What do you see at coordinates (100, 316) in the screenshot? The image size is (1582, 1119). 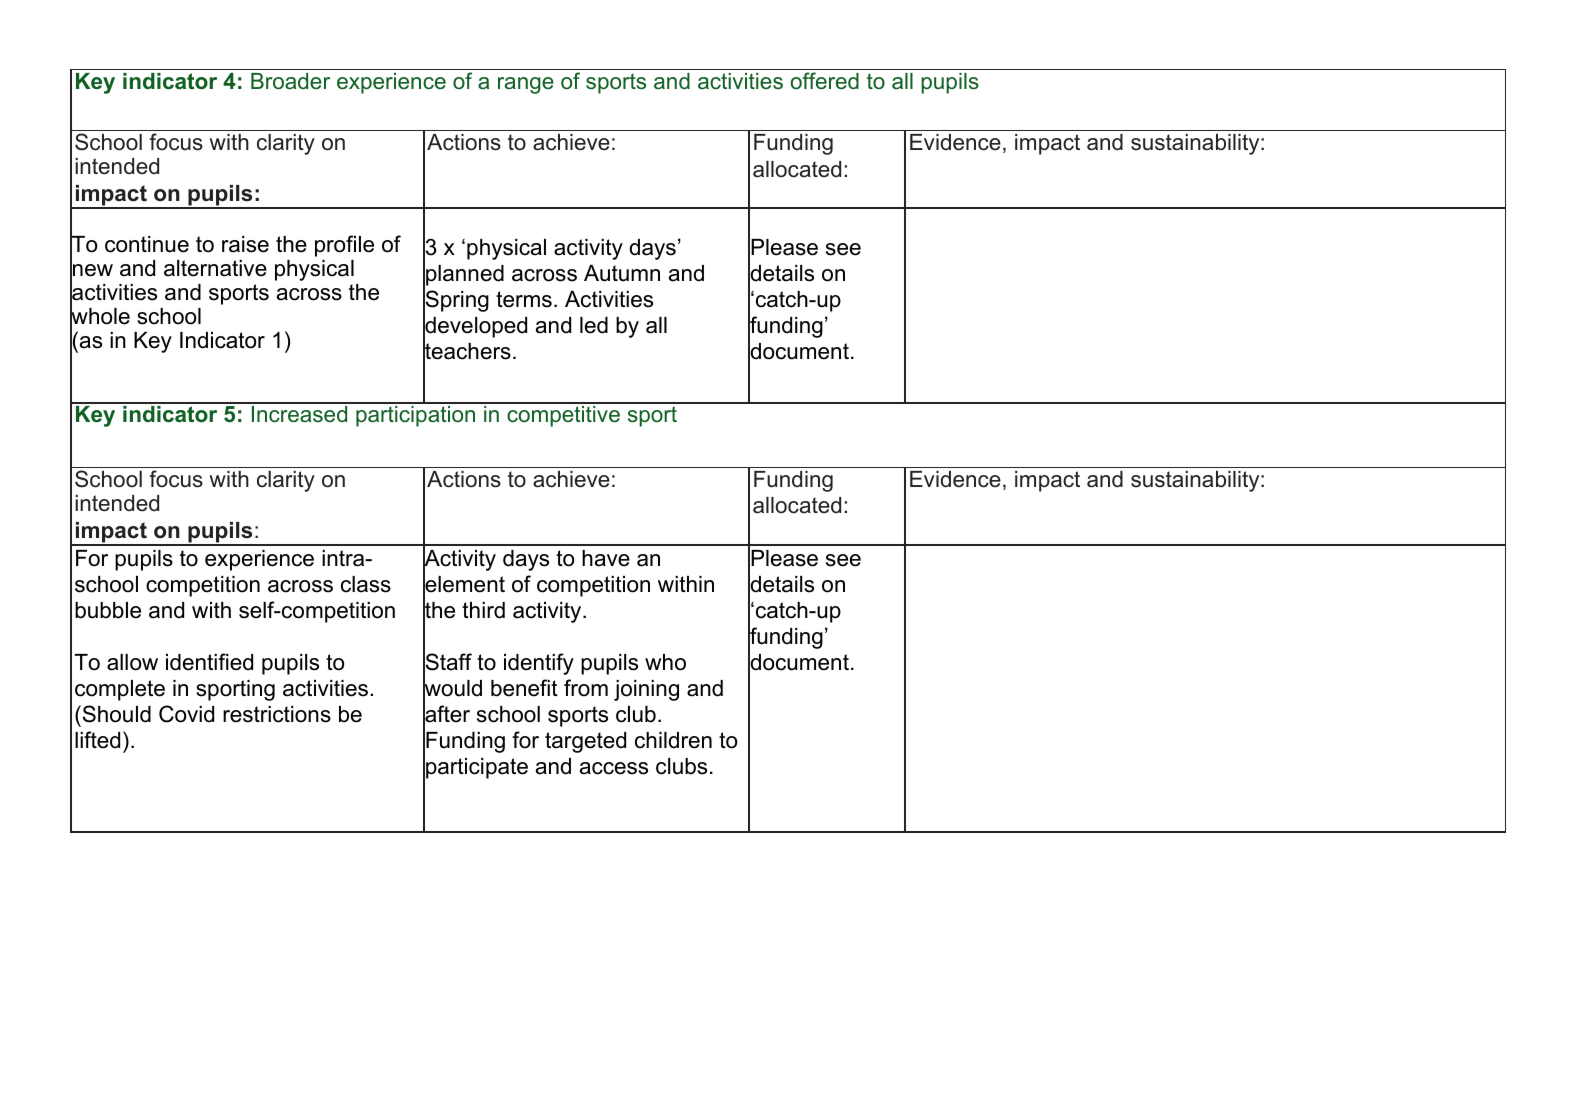 I see `whole` at bounding box center [100, 316].
